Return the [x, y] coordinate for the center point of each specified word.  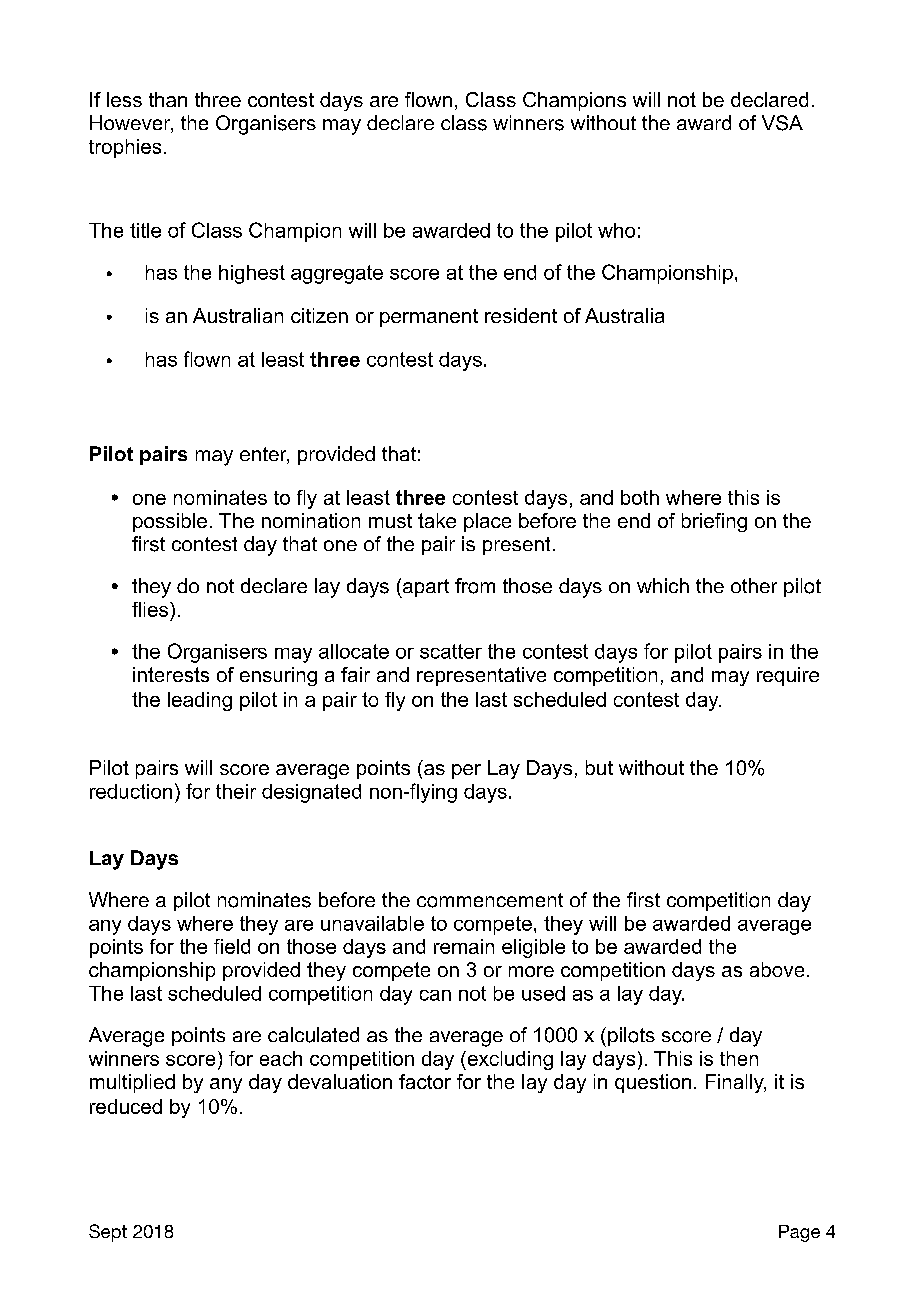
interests [171, 674]
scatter [451, 651]
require [788, 676]
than [168, 99]
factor [425, 1081]
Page [799, 1233]
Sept [108, 1233]
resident [521, 315]
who [616, 230]
